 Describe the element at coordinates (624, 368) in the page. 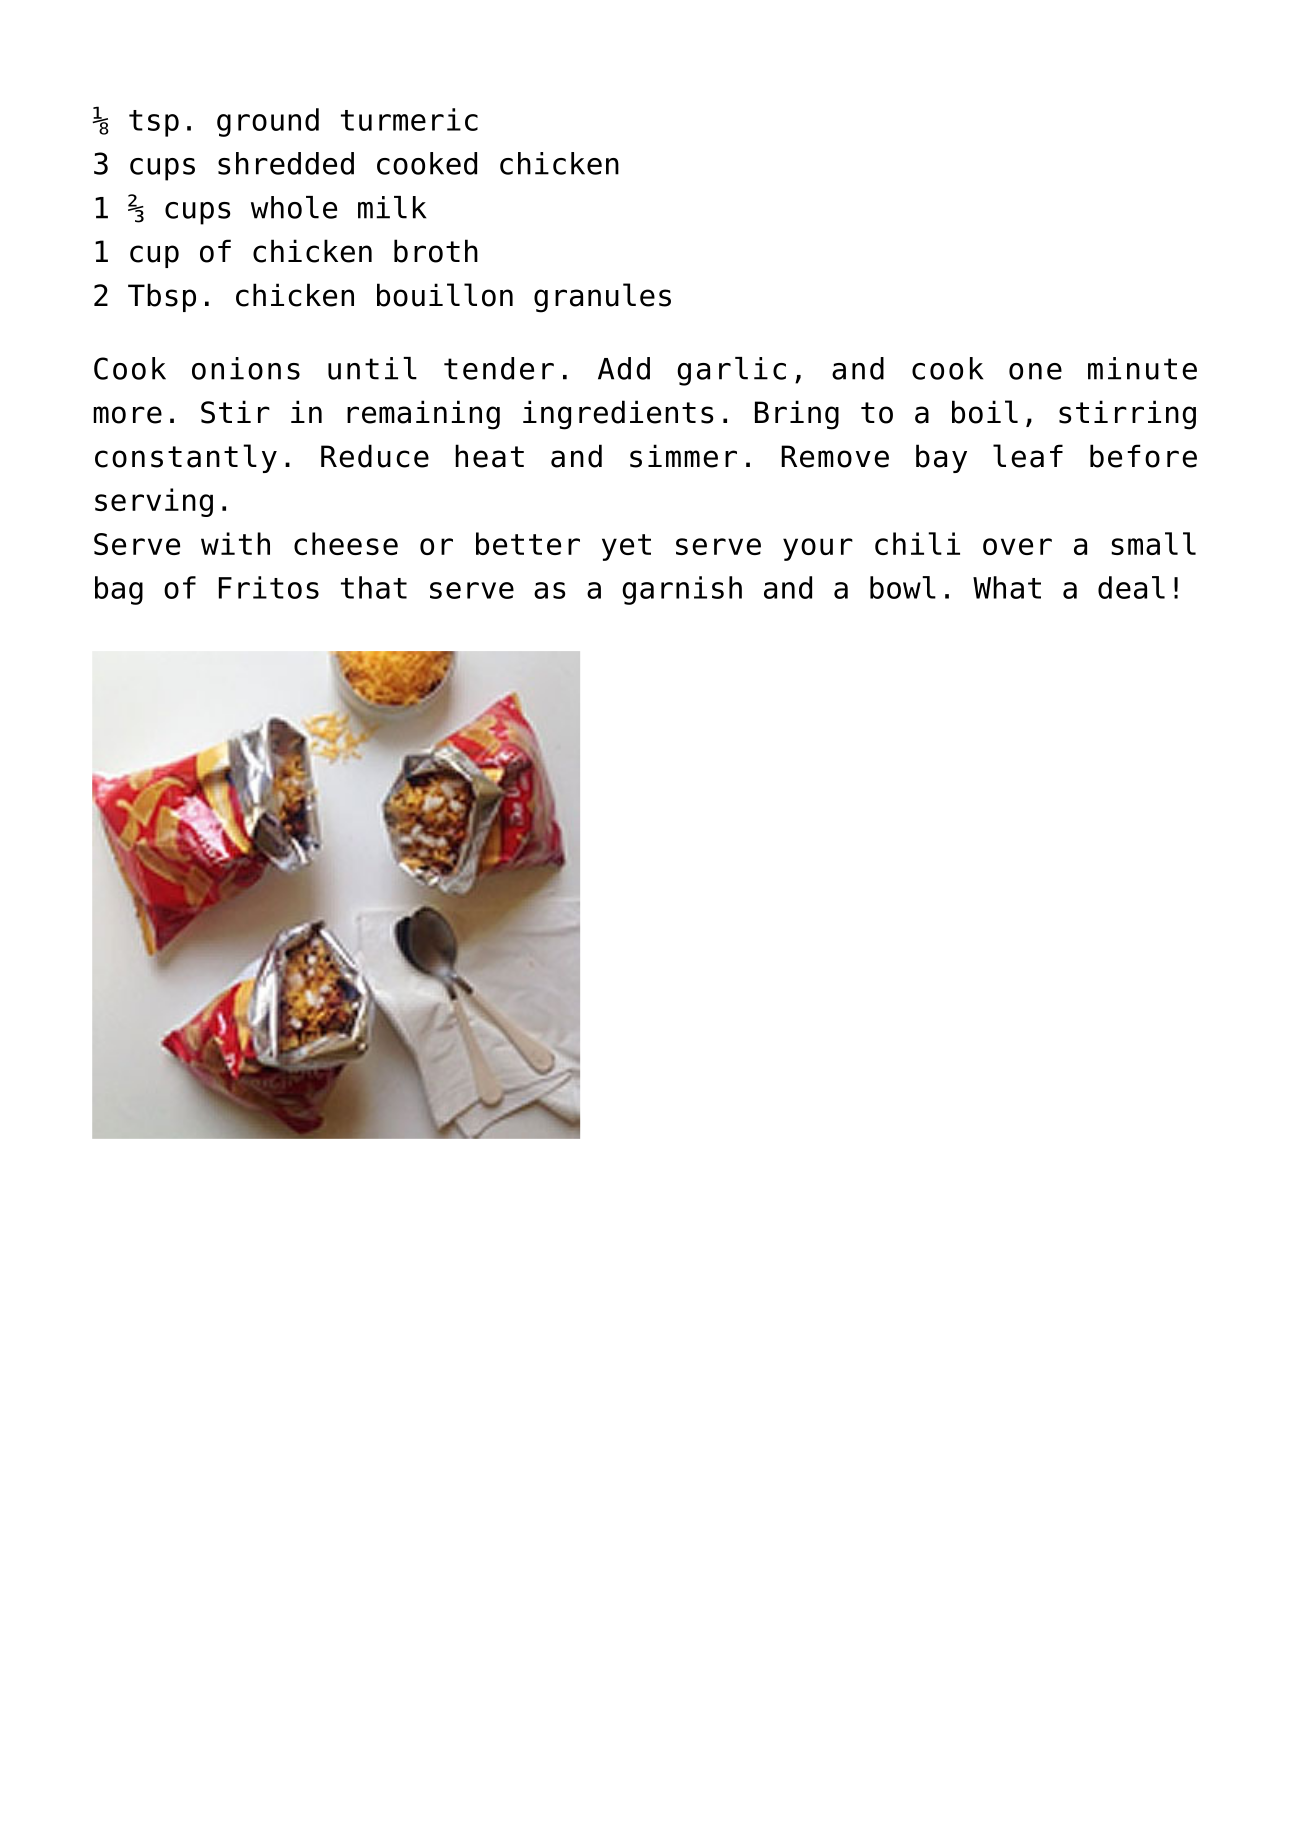

I see `Add` at that location.
